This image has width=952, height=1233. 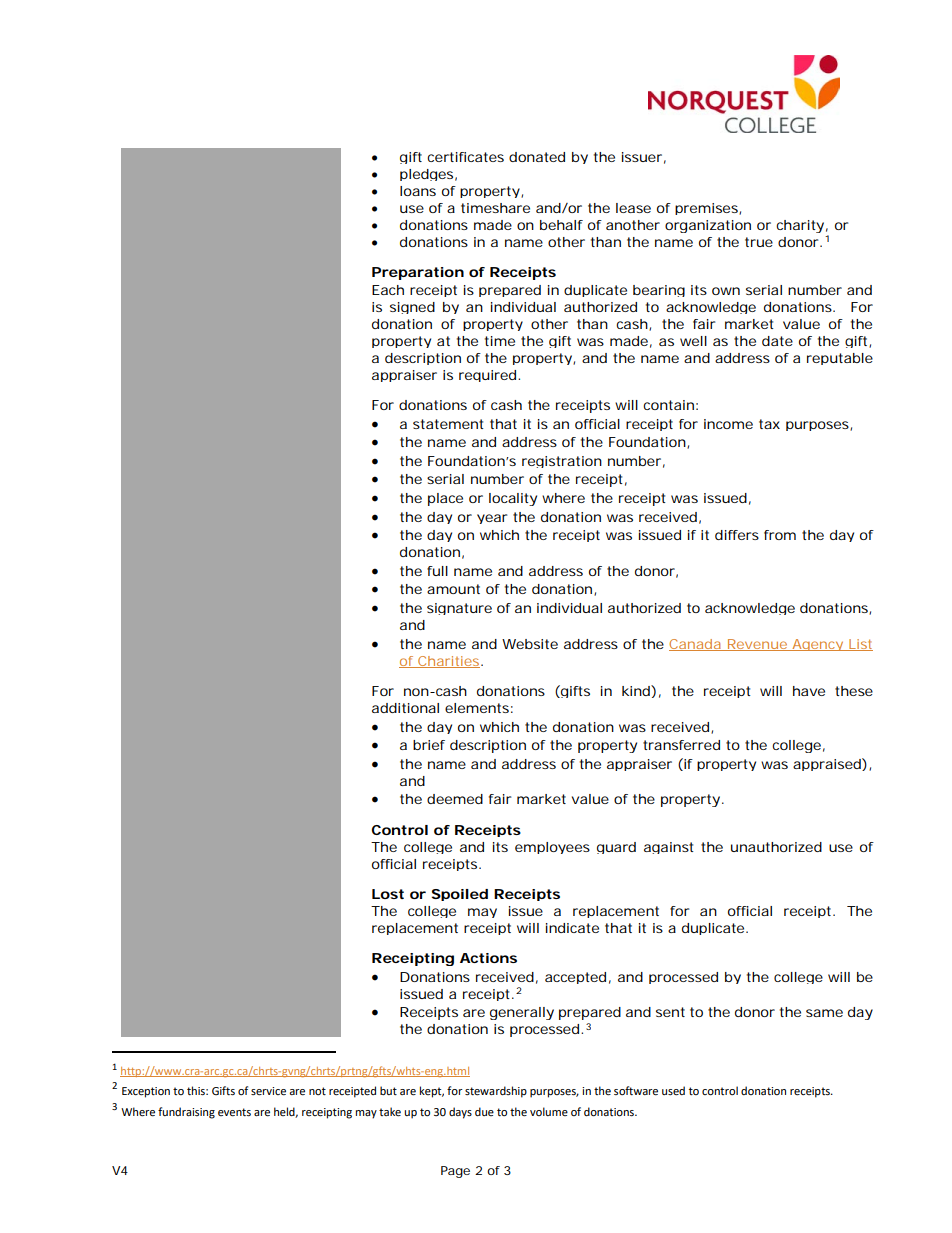 What do you see at coordinates (484, 1111) in the image?
I see `due` at bounding box center [484, 1111].
